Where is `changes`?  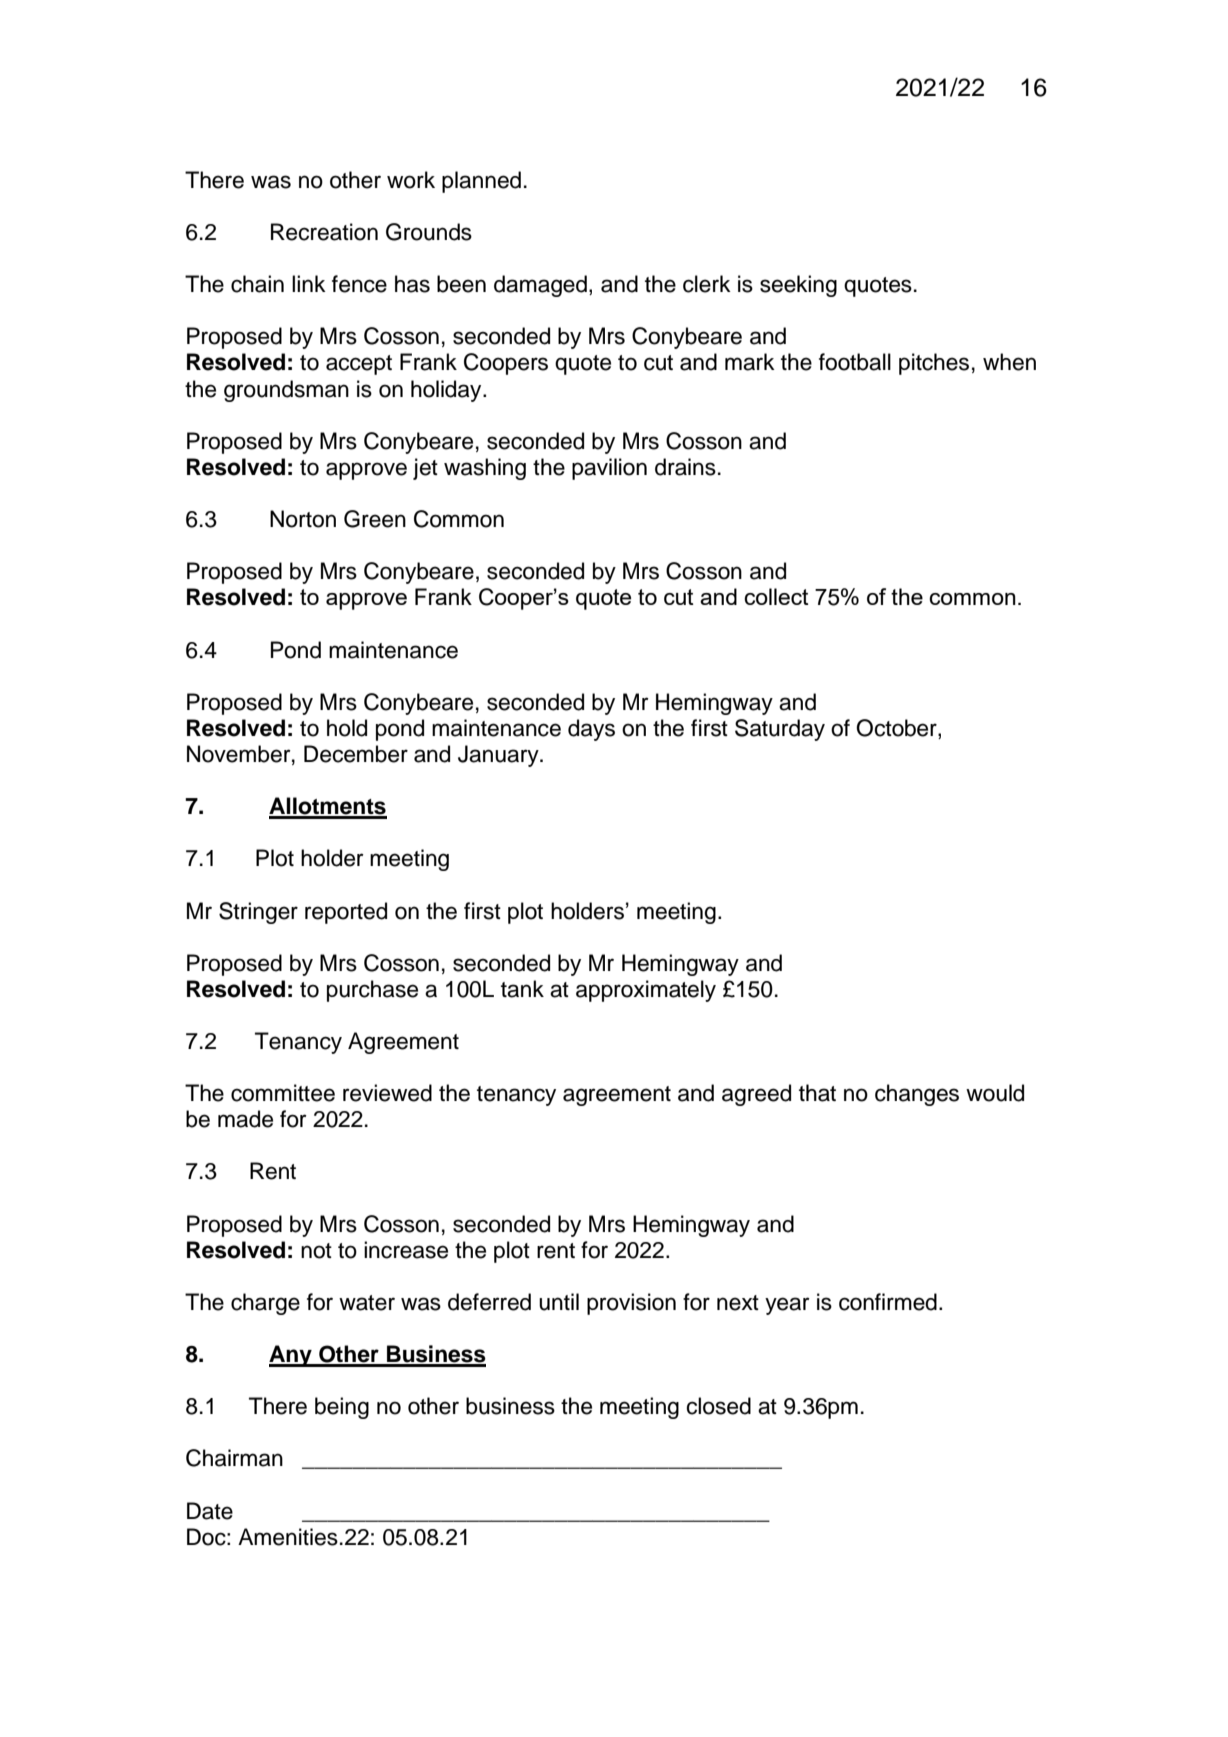
changes is located at coordinates (917, 1095).
